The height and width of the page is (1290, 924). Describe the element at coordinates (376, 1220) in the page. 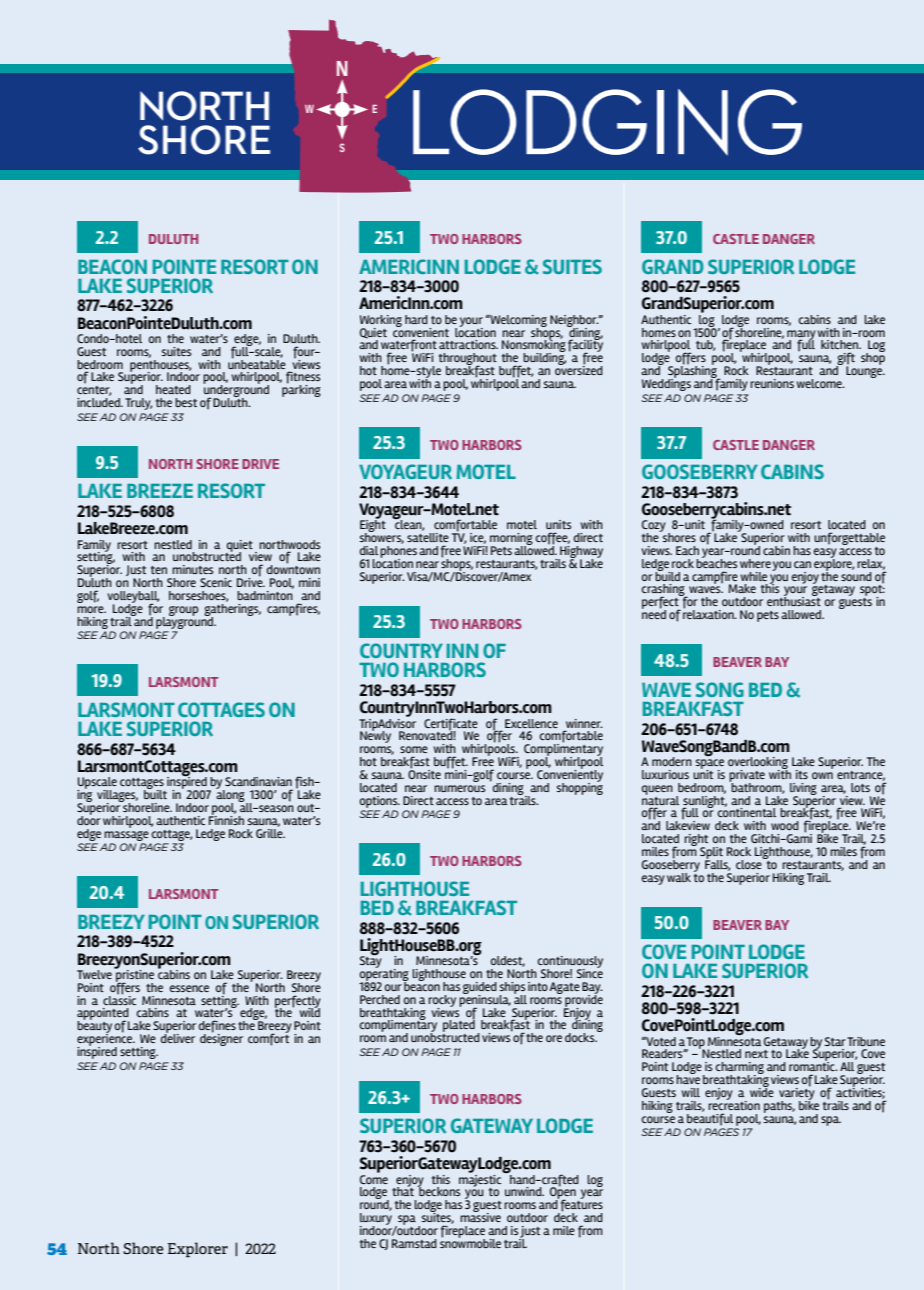

I see `luxury` at that location.
